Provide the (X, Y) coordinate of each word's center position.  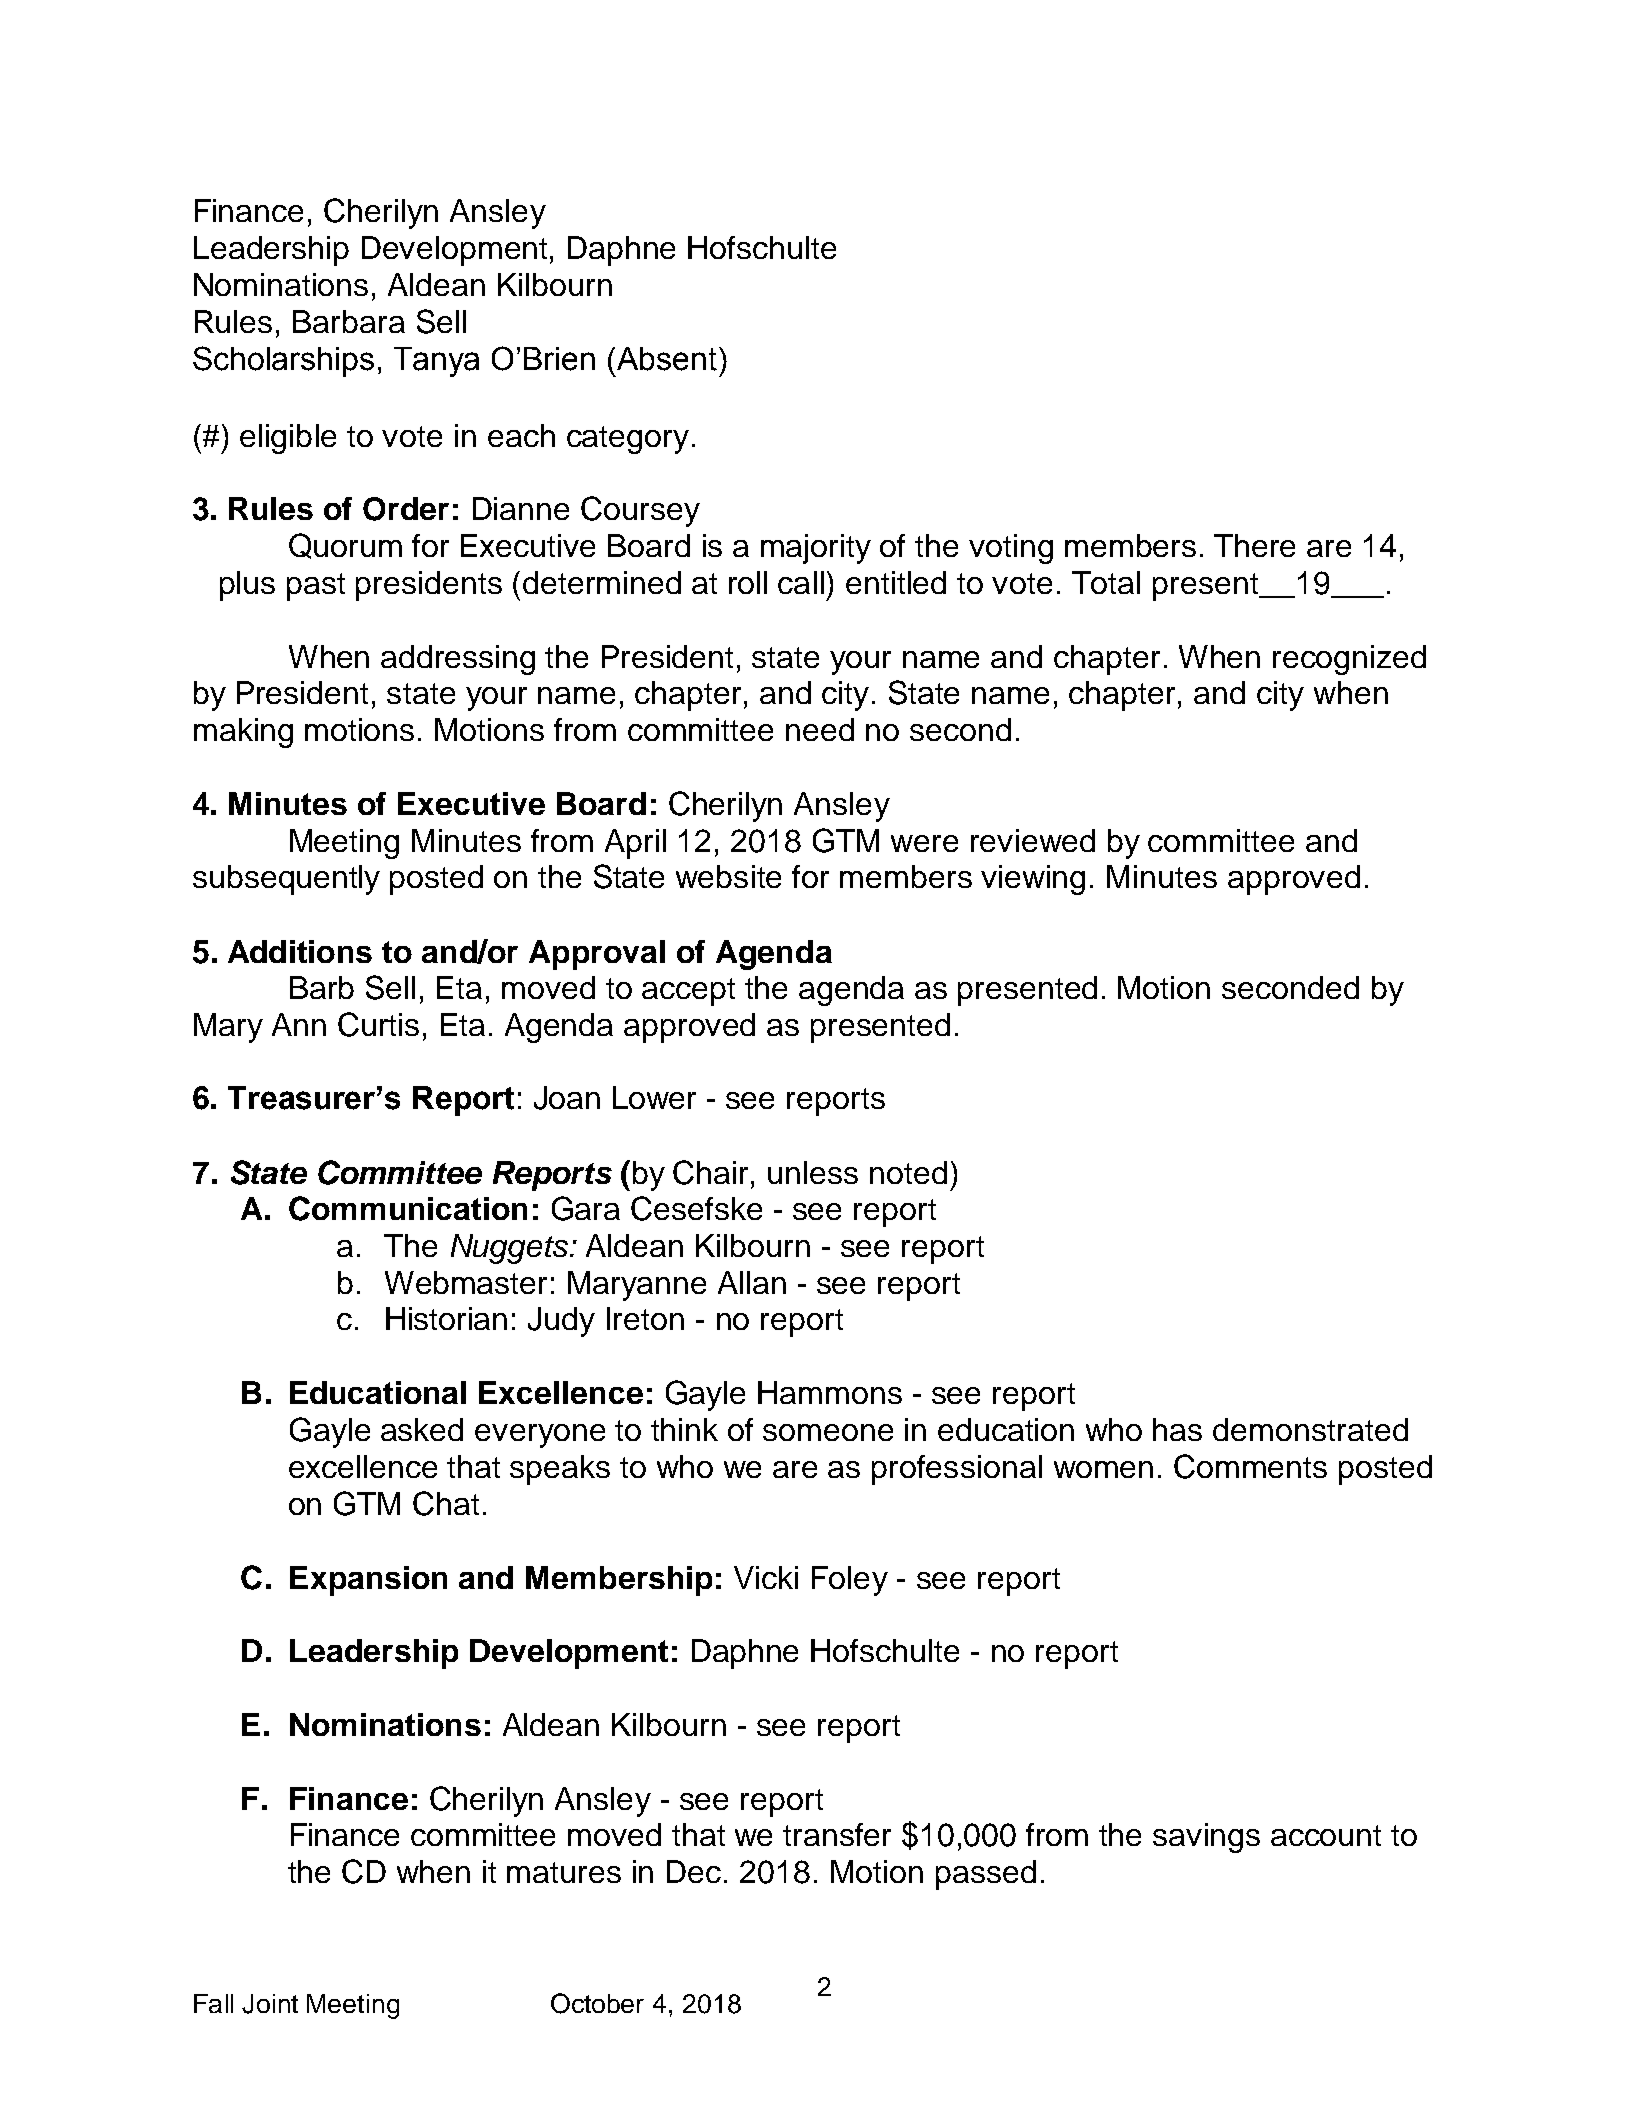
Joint (270, 2004)
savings (1206, 1838)
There (1254, 545)
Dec (694, 1871)
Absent (665, 359)
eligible (288, 439)
